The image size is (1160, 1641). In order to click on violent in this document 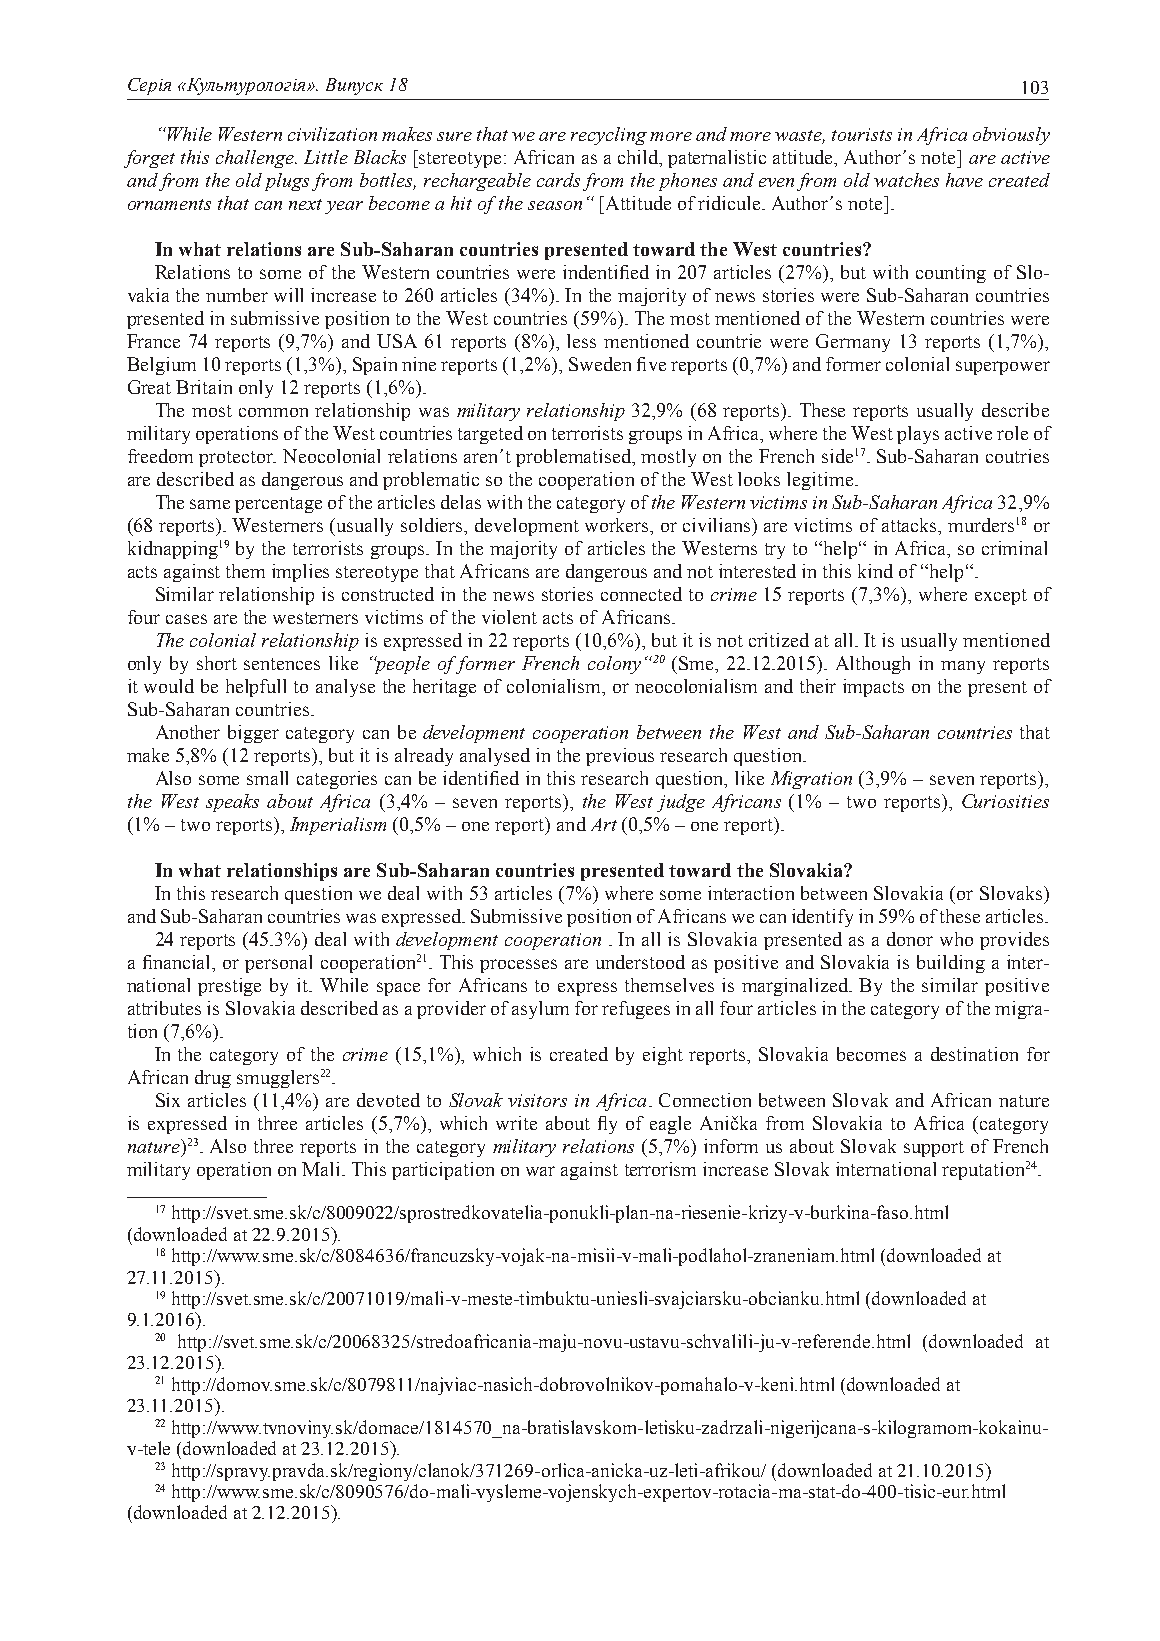, I will do `click(509, 617)`.
